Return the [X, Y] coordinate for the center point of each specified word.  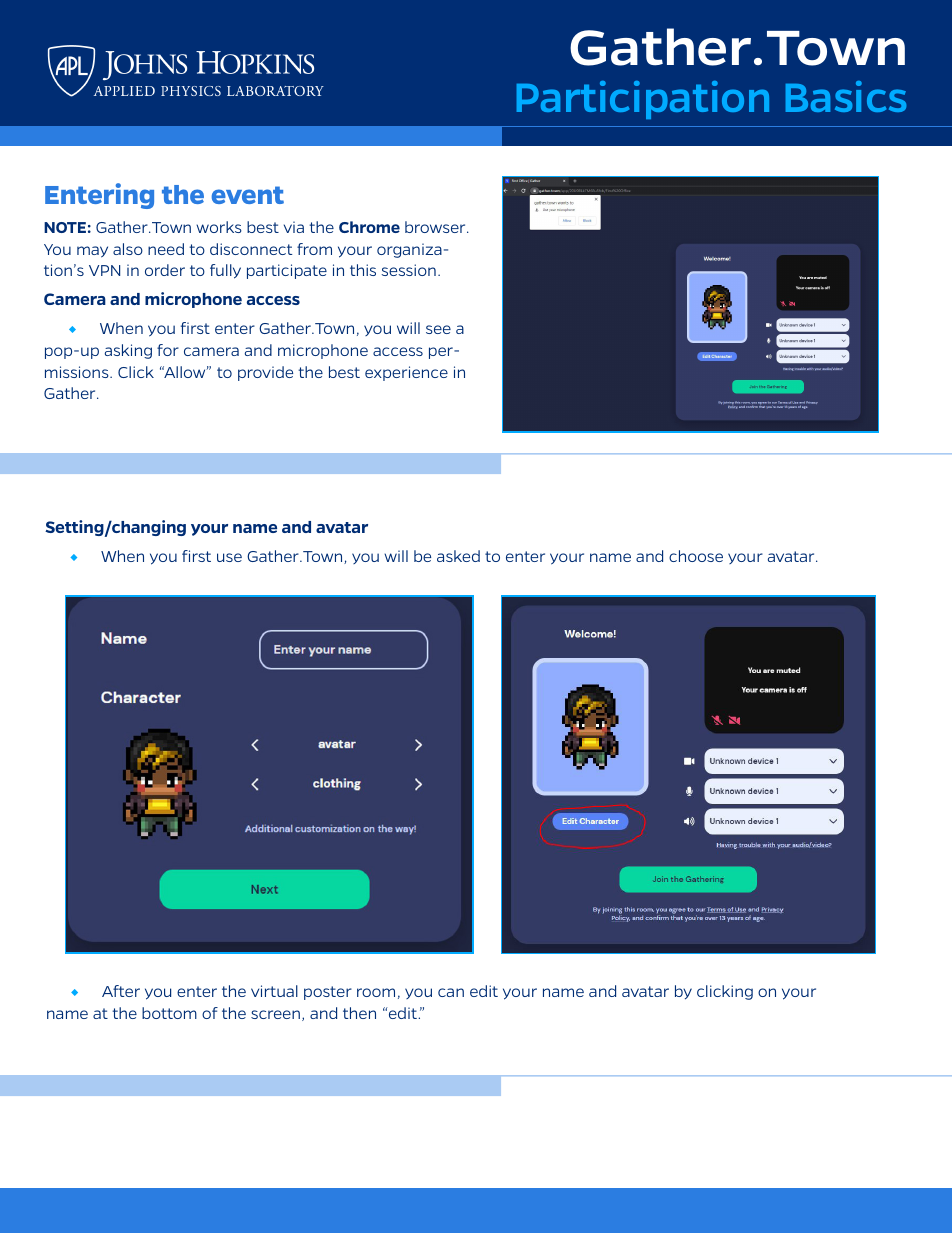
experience [406, 373]
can [451, 992]
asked [458, 556]
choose [696, 556]
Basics [846, 96]
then [359, 1013]
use [229, 557]
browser [436, 227]
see [438, 329]
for [168, 350]
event [248, 195]
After [121, 991]
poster [328, 993]
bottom [169, 1013]
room [376, 992]
